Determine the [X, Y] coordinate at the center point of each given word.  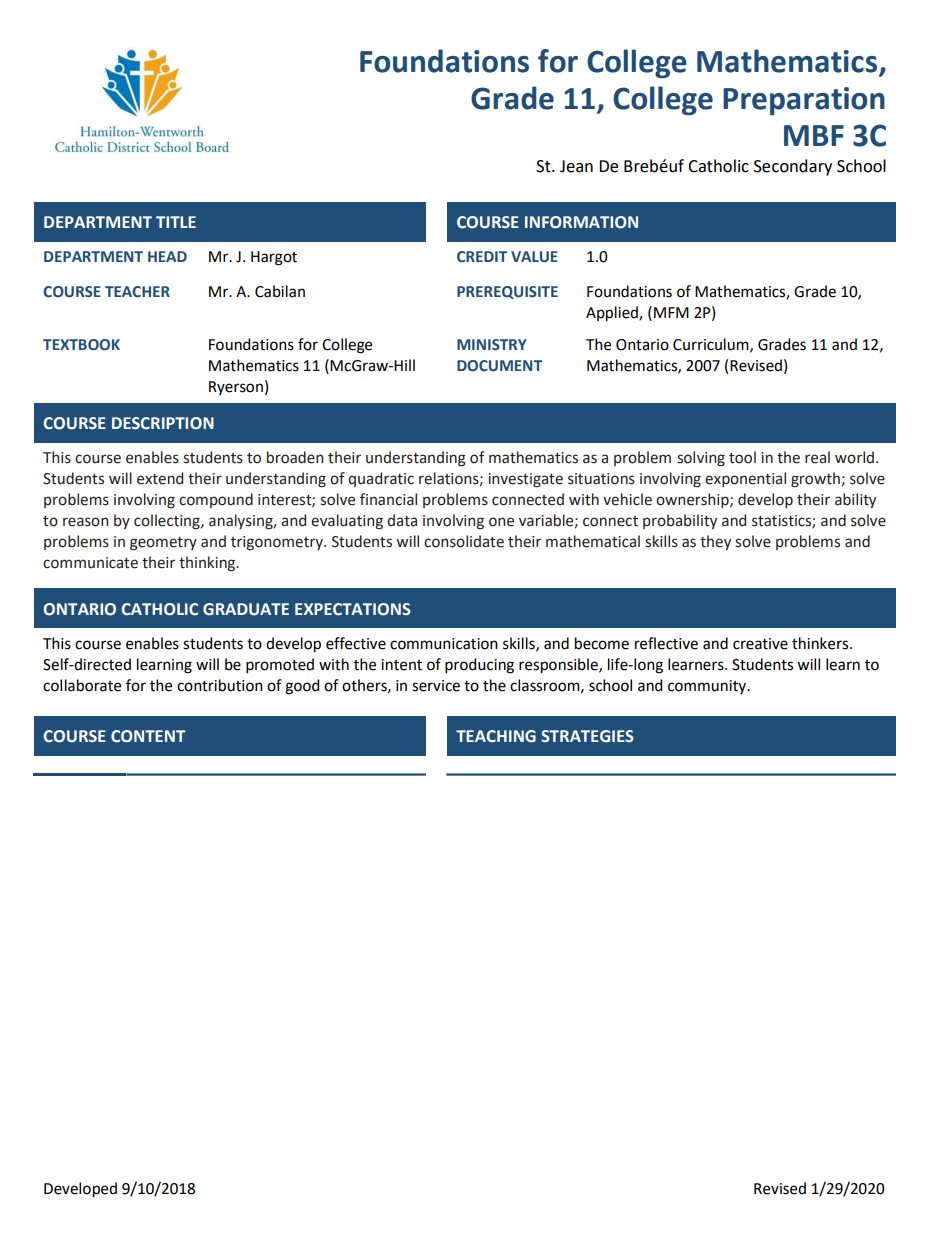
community [708, 687]
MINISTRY [492, 345]
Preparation [804, 101]
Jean [576, 166]
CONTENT [148, 736]
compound [216, 500]
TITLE [176, 222]
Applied [613, 314]
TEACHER [137, 292]
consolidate [464, 541]
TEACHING [496, 736]
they [715, 542]
